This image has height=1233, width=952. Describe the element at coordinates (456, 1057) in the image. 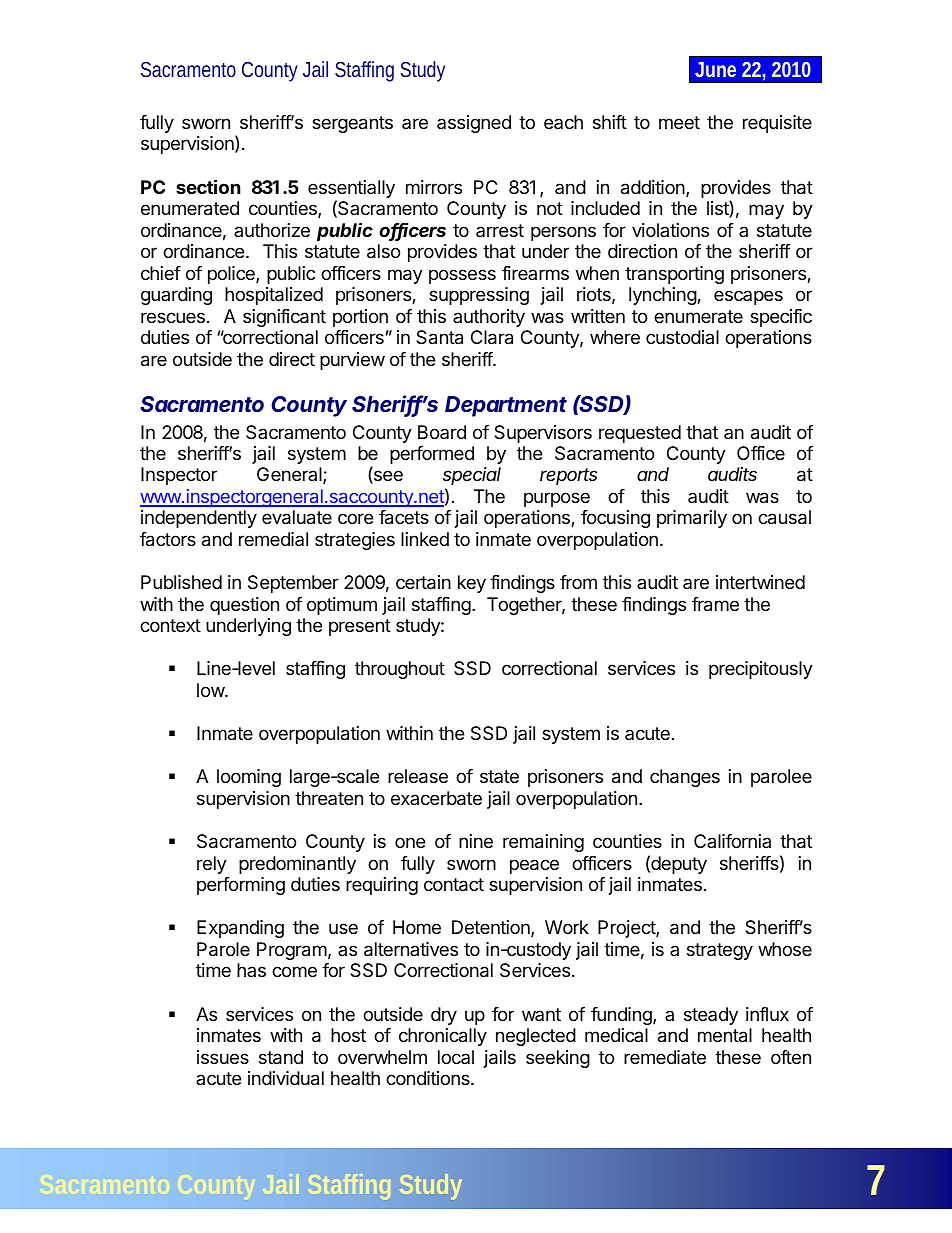

I see `local` at that location.
